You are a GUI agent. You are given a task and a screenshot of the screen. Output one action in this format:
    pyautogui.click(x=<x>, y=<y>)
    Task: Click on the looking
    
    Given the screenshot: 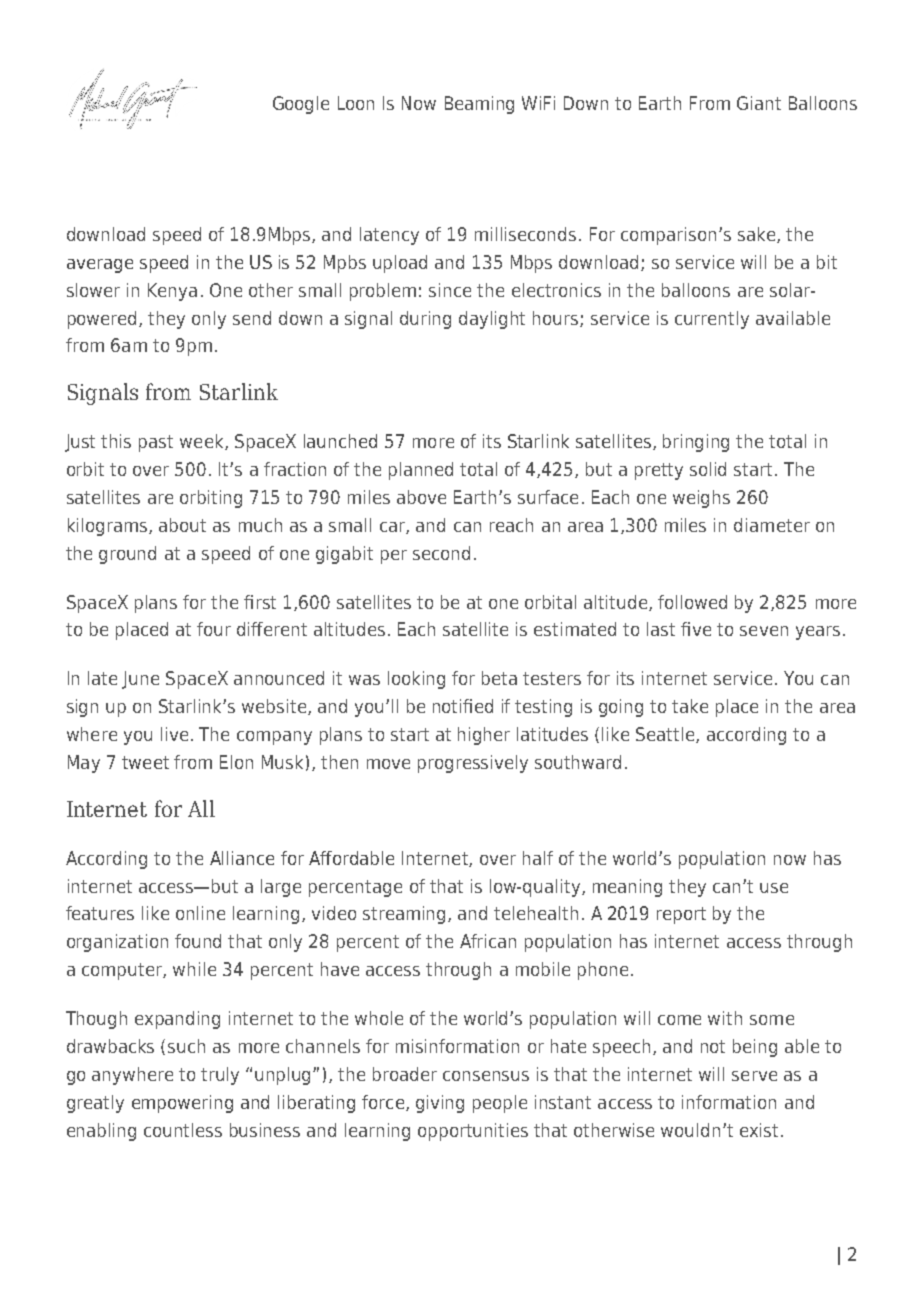 What is the action you would take?
    pyautogui.click(x=416, y=680)
